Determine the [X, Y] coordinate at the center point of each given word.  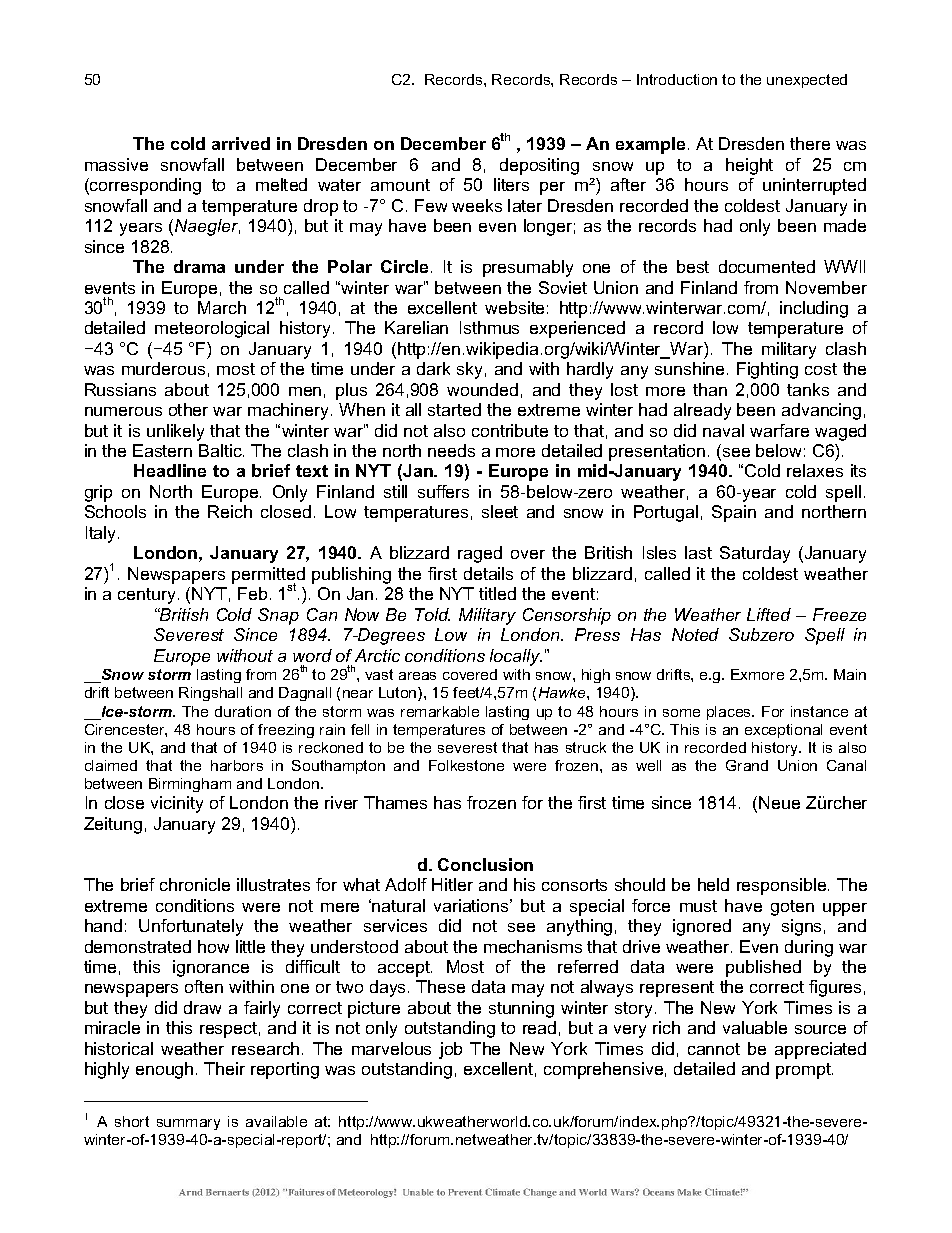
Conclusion [485, 864]
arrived [241, 143]
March [222, 307]
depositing [539, 166]
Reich [230, 511]
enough [164, 1070]
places [730, 713]
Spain [734, 513]
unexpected [807, 81]
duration [243, 711]
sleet [500, 511]
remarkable [440, 711]
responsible [783, 886]
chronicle [195, 884]
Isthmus [489, 327]
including [814, 309]
